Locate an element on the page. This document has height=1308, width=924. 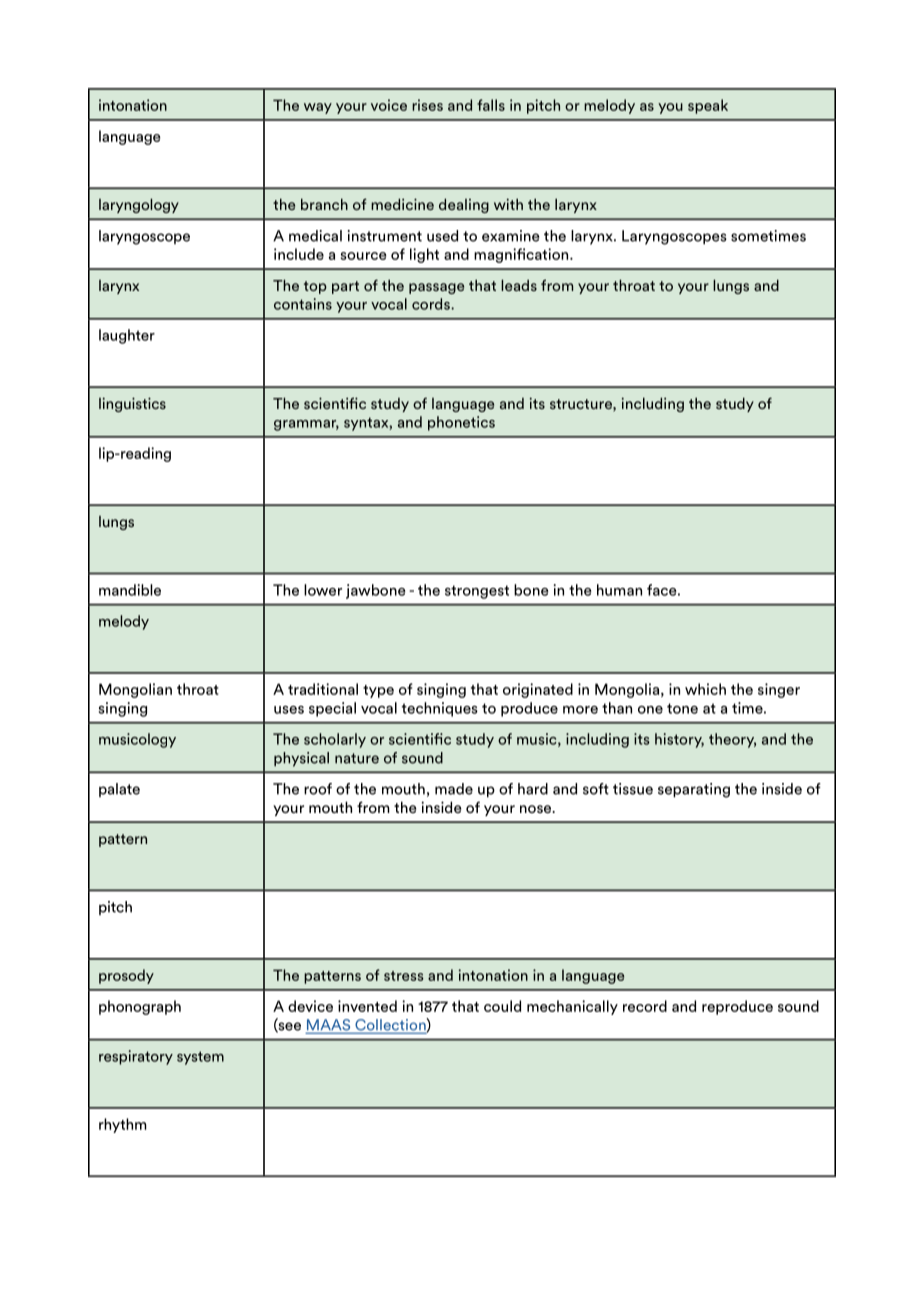
could is located at coordinates (502, 1006).
